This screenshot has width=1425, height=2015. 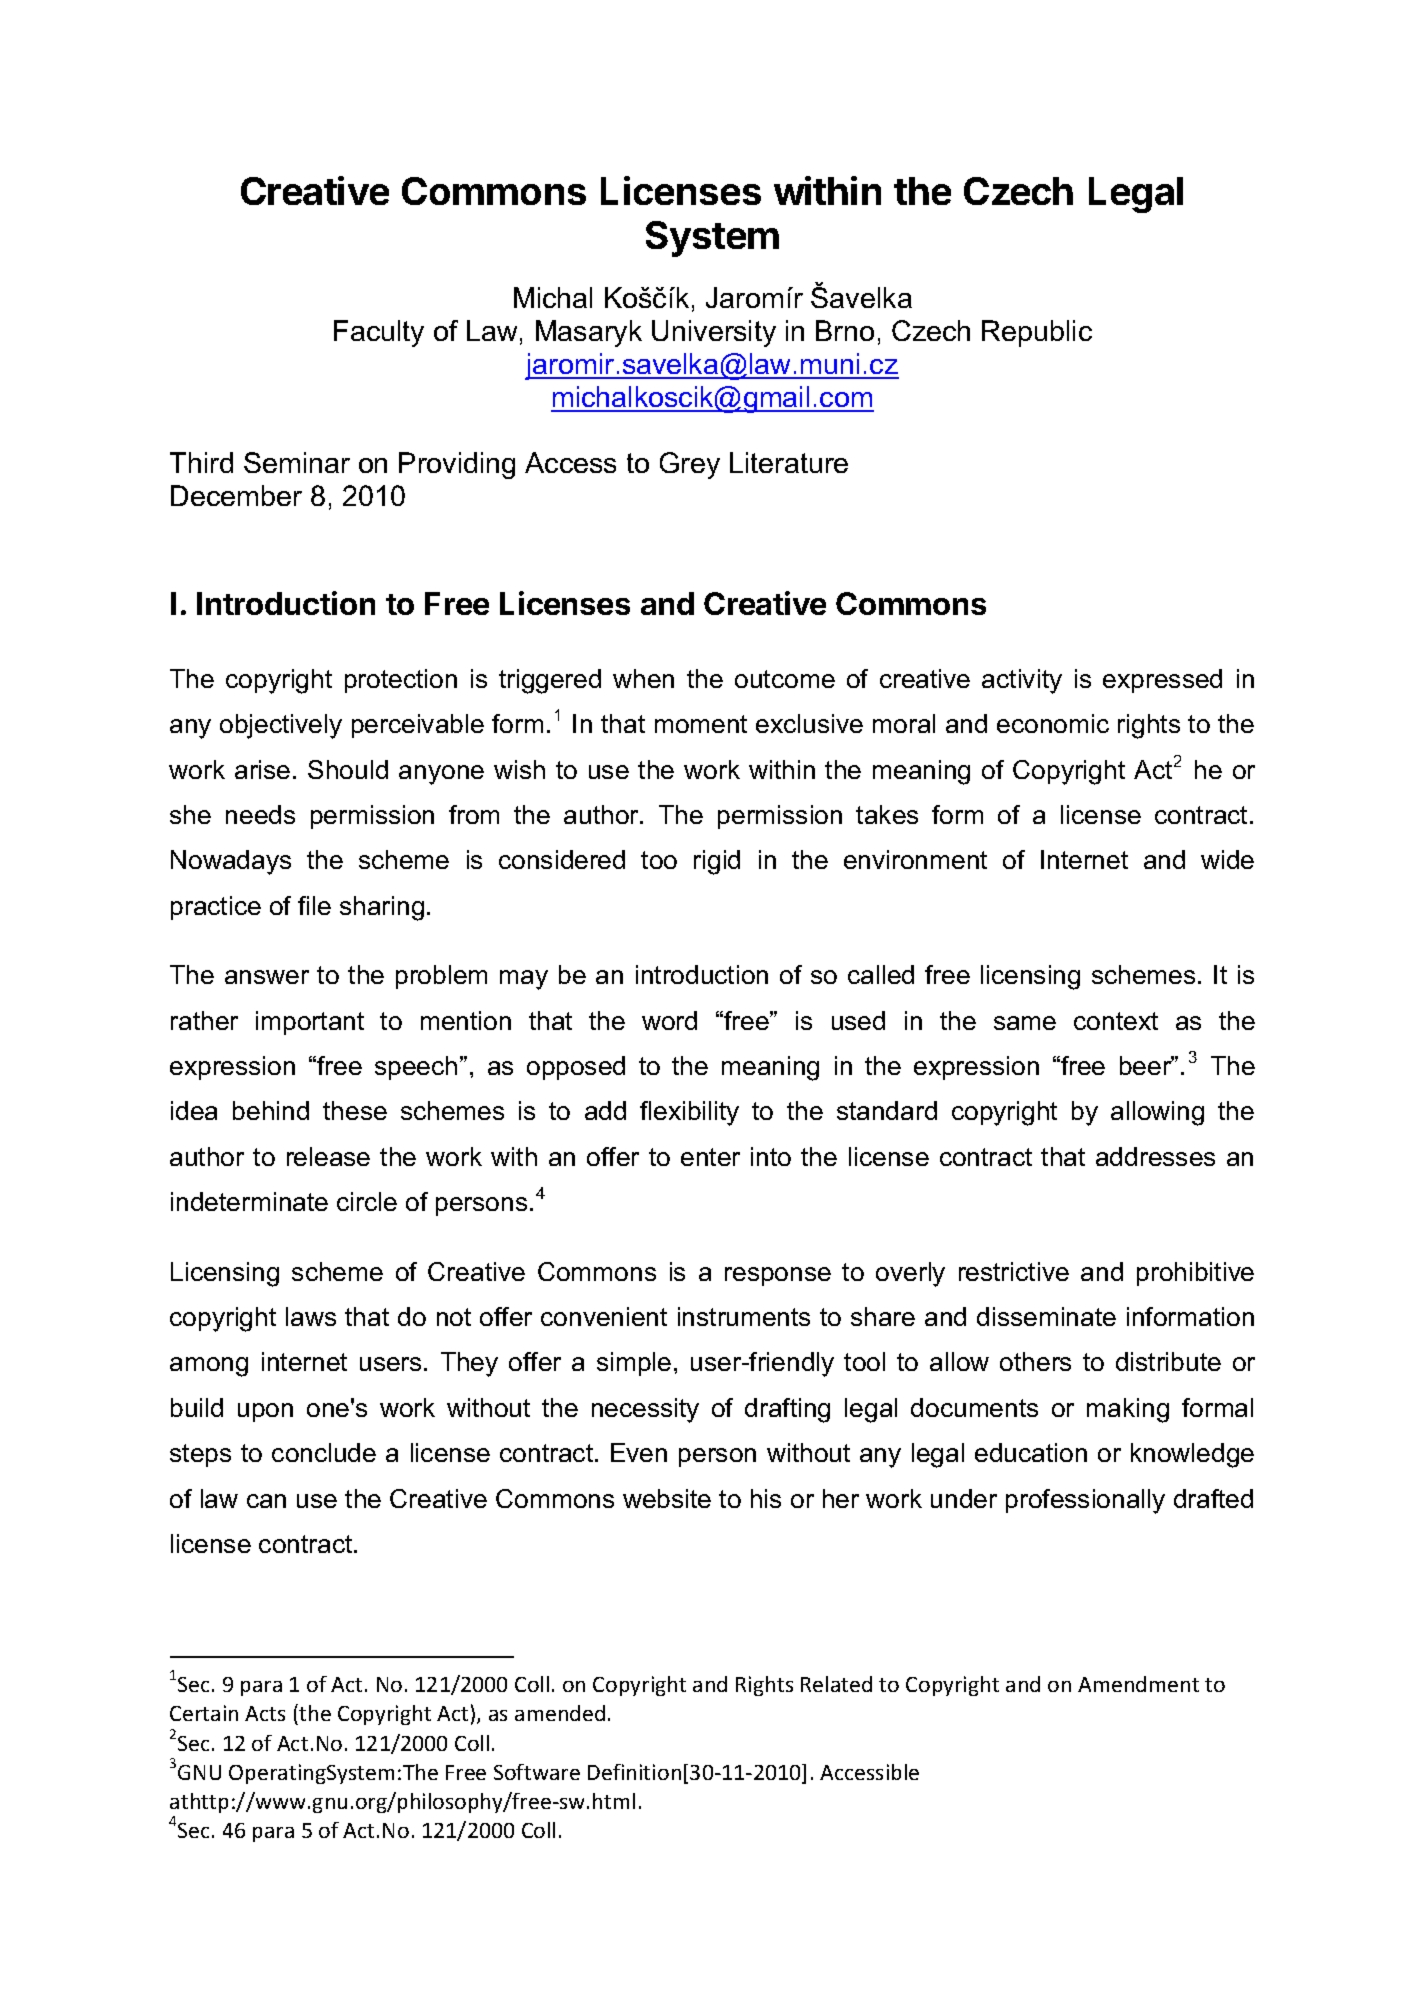 I want to click on Related, so click(x=836, y=1684).
